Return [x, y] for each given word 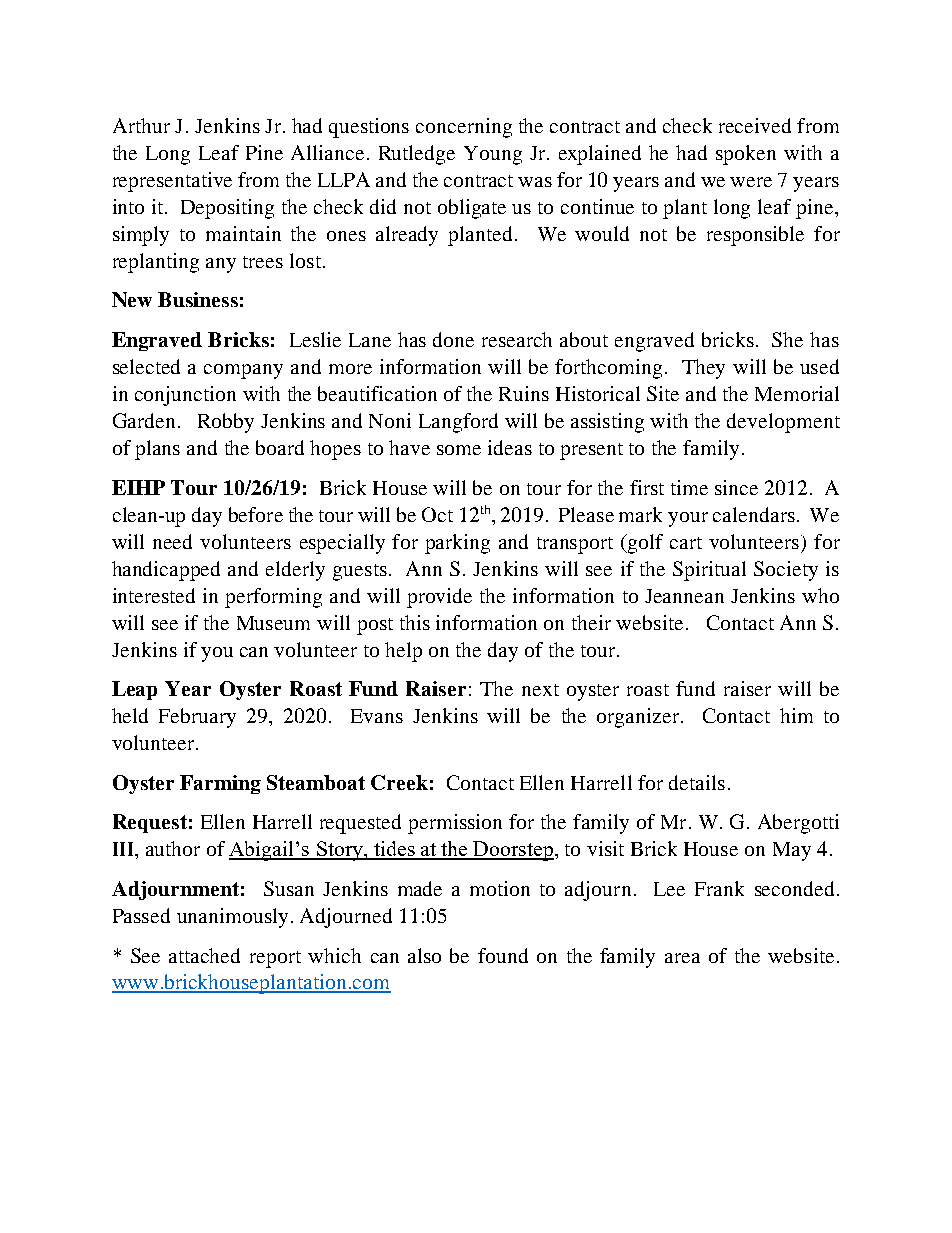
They [703, 369]
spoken [746, 155]
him [796, 715]
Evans [377, 716]
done [453, 339]
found [503, 955]
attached [204, 955]
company [243, 371]
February [197, 718]
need [172, 541]
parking [457, 544]
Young [493, 155]
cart [686, 543]
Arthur [141, 125]
